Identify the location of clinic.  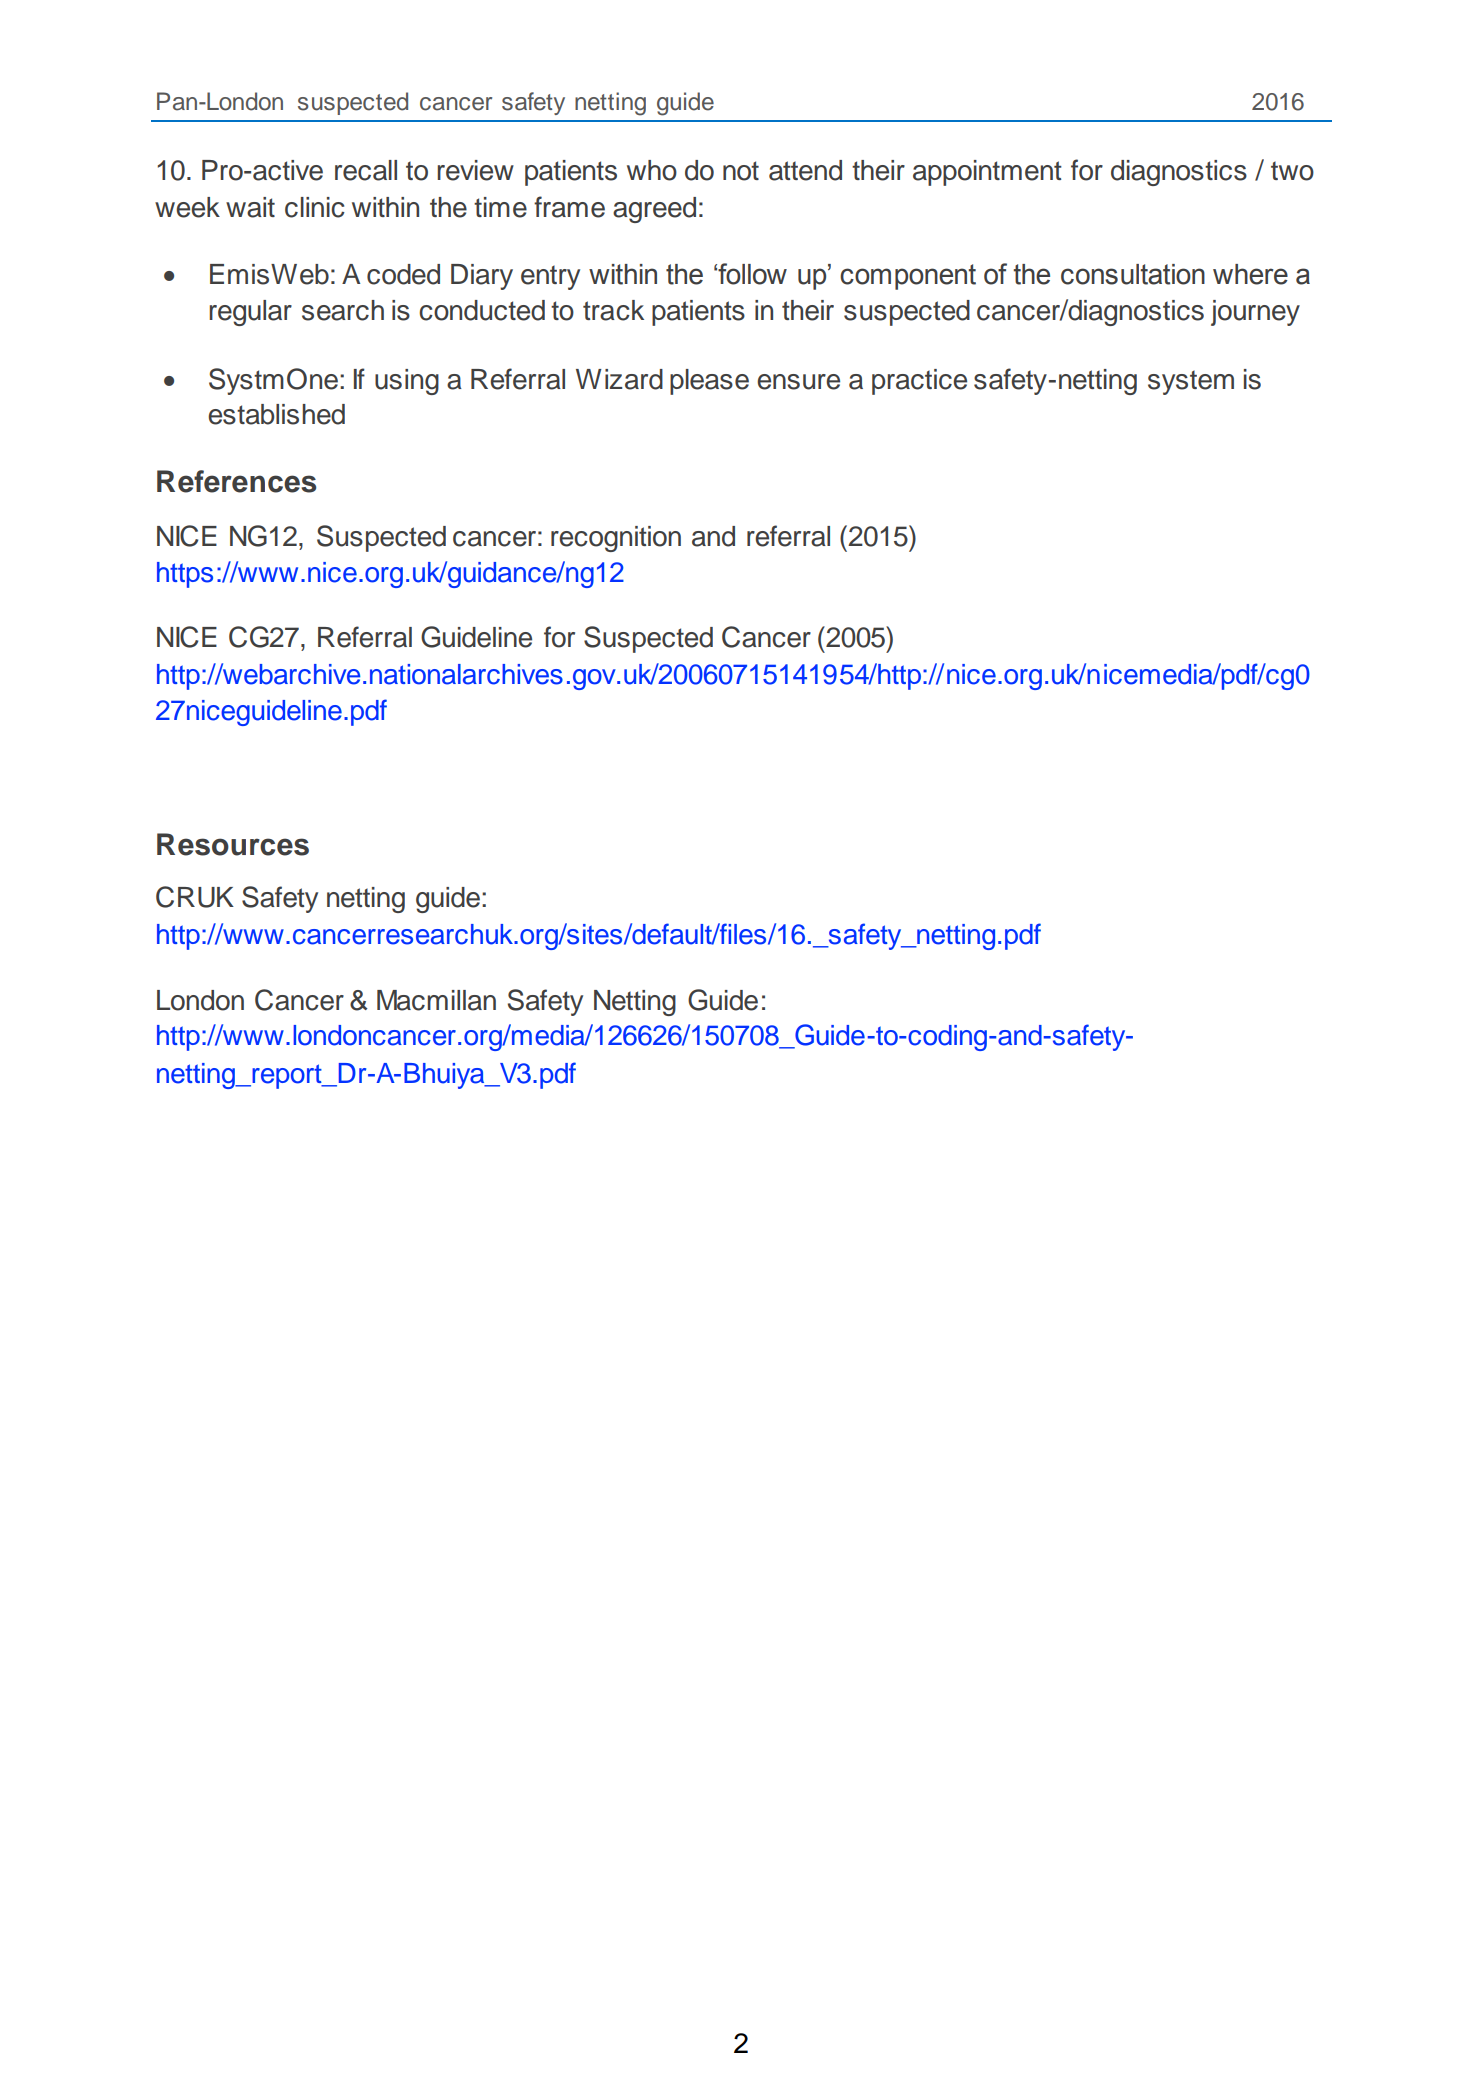
(315, 207).
